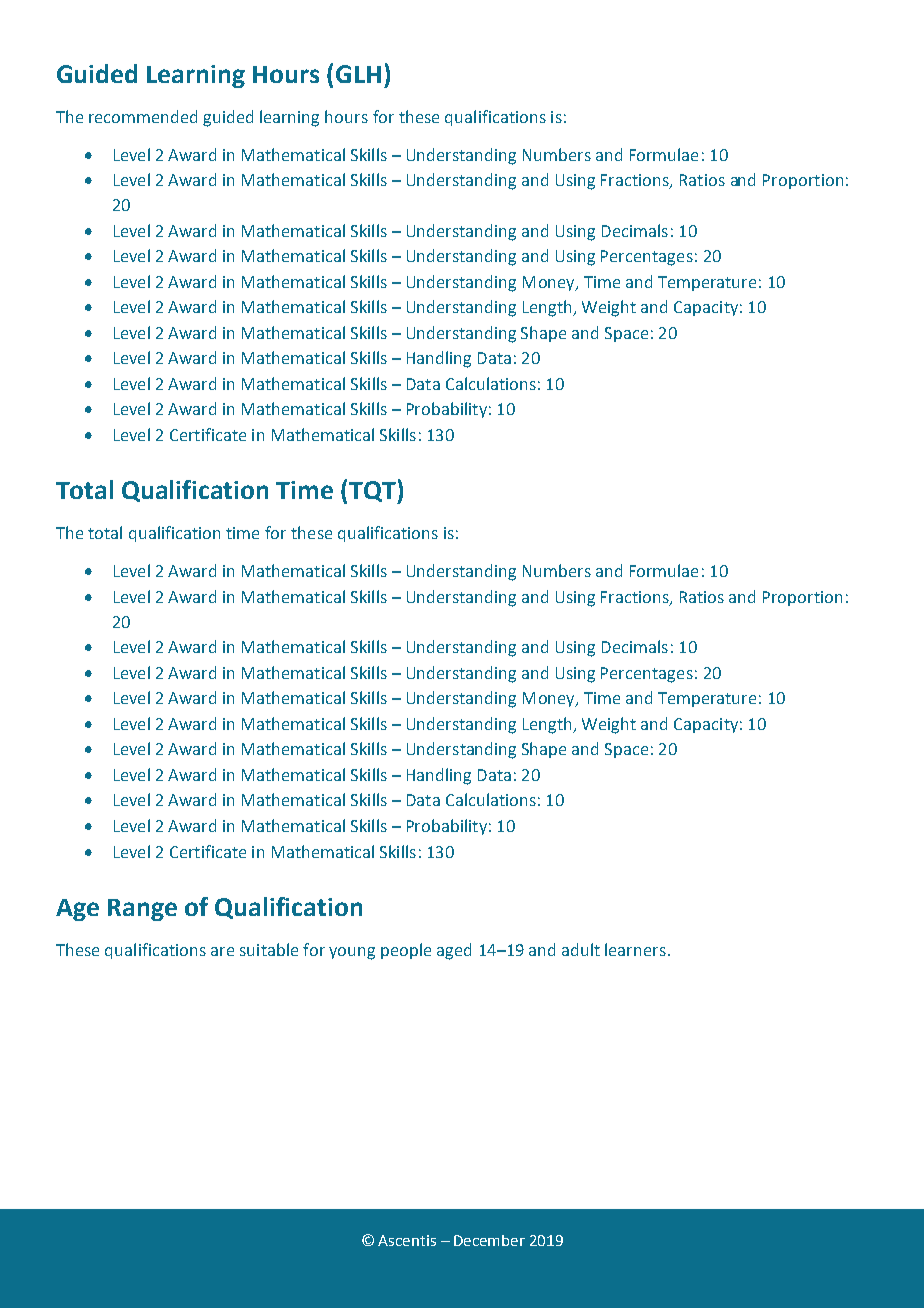  Describe the element at coordinates (143, 116) in the page. I see `recommended` at that location.
